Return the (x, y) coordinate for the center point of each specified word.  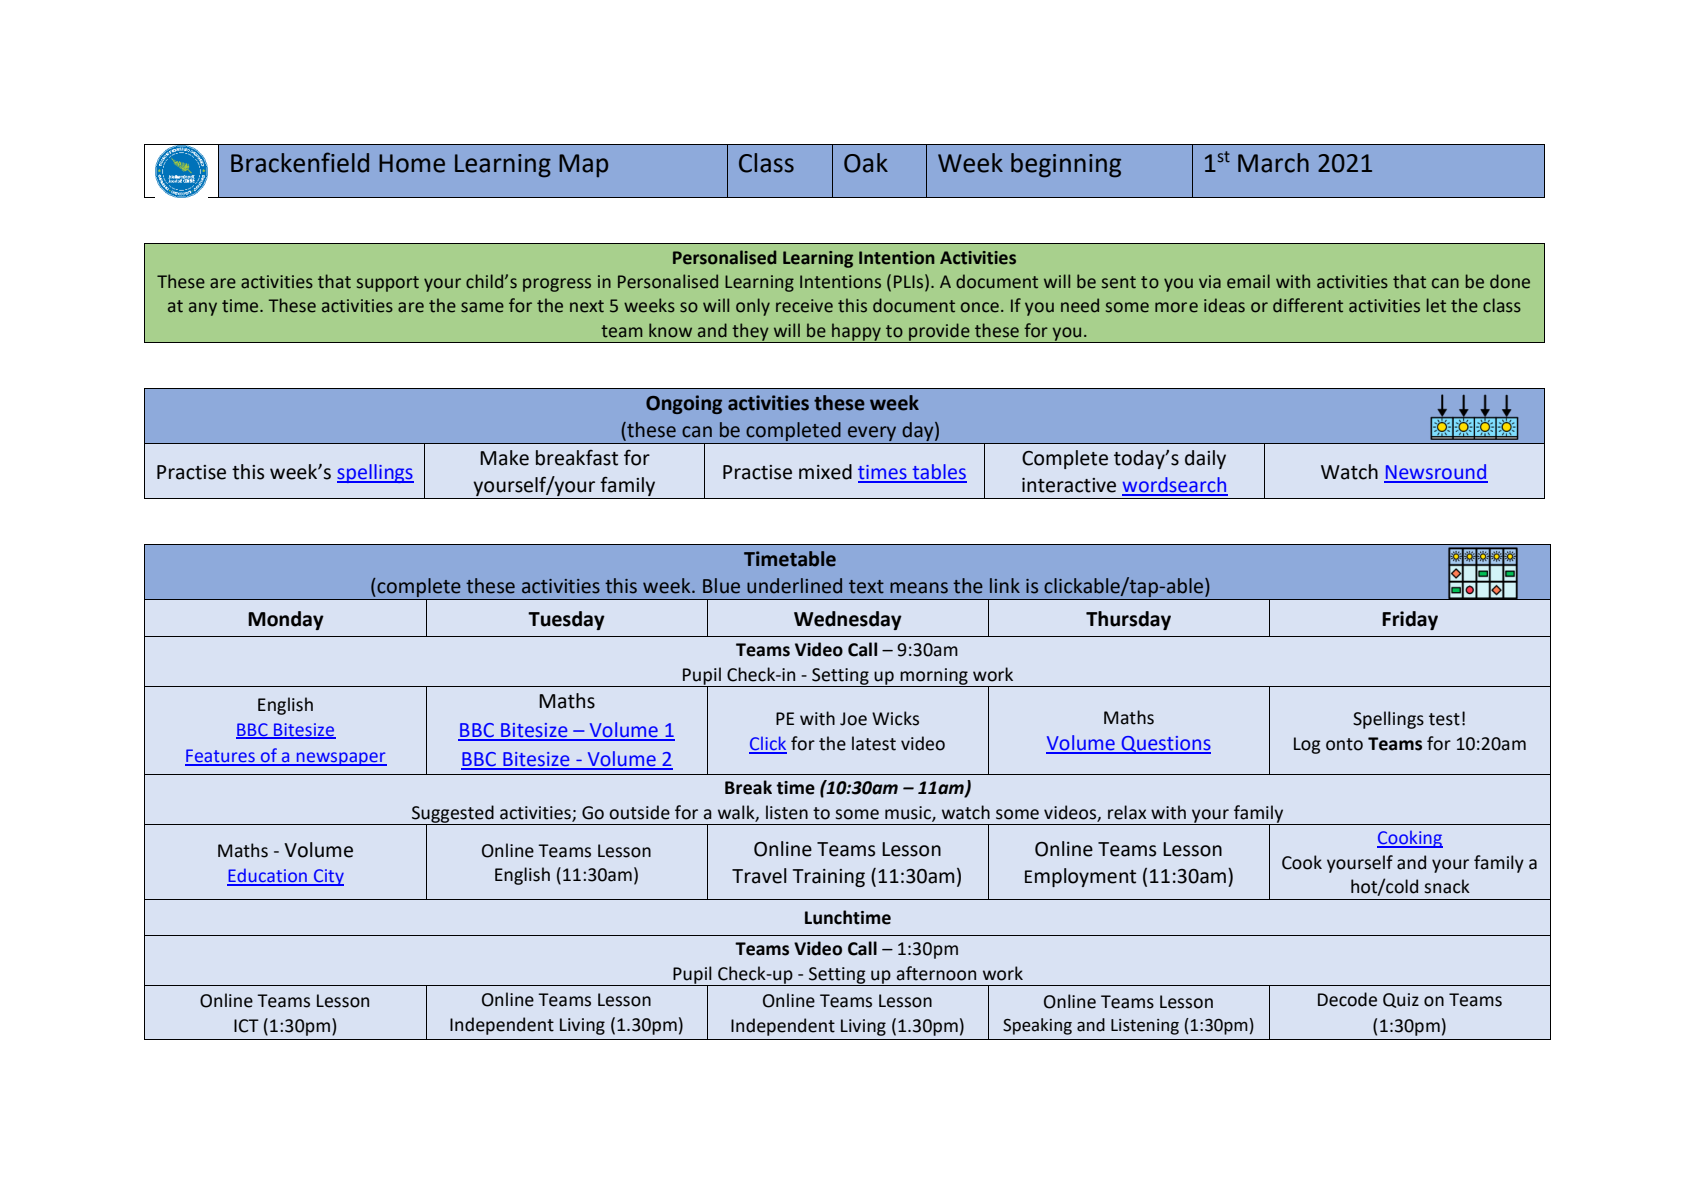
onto (1344, 744)
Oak (866, 163)
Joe (853, 719)
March (1273, 163)
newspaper (341, 759)
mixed (825, 472)
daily (1205, 459)
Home (412, 163)
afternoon (936, 973)
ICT (246, 1026)
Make (504, 458)
